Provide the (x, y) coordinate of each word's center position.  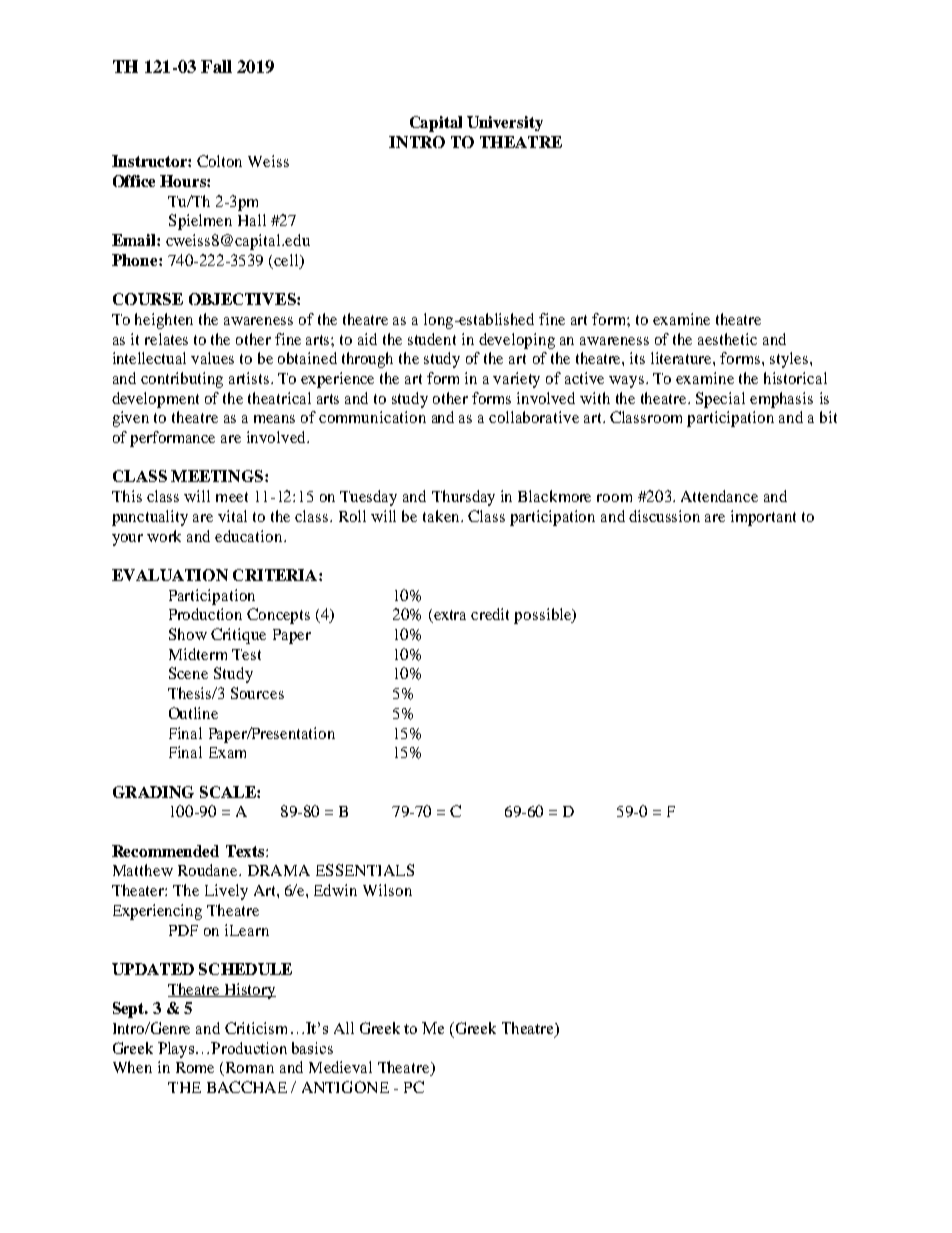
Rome (195, 1067)
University (505, 123)
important (763, 518)
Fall (216, 66)
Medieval (340, 1067)
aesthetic (727, 339)
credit (490, 614)
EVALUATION (170, 575)
